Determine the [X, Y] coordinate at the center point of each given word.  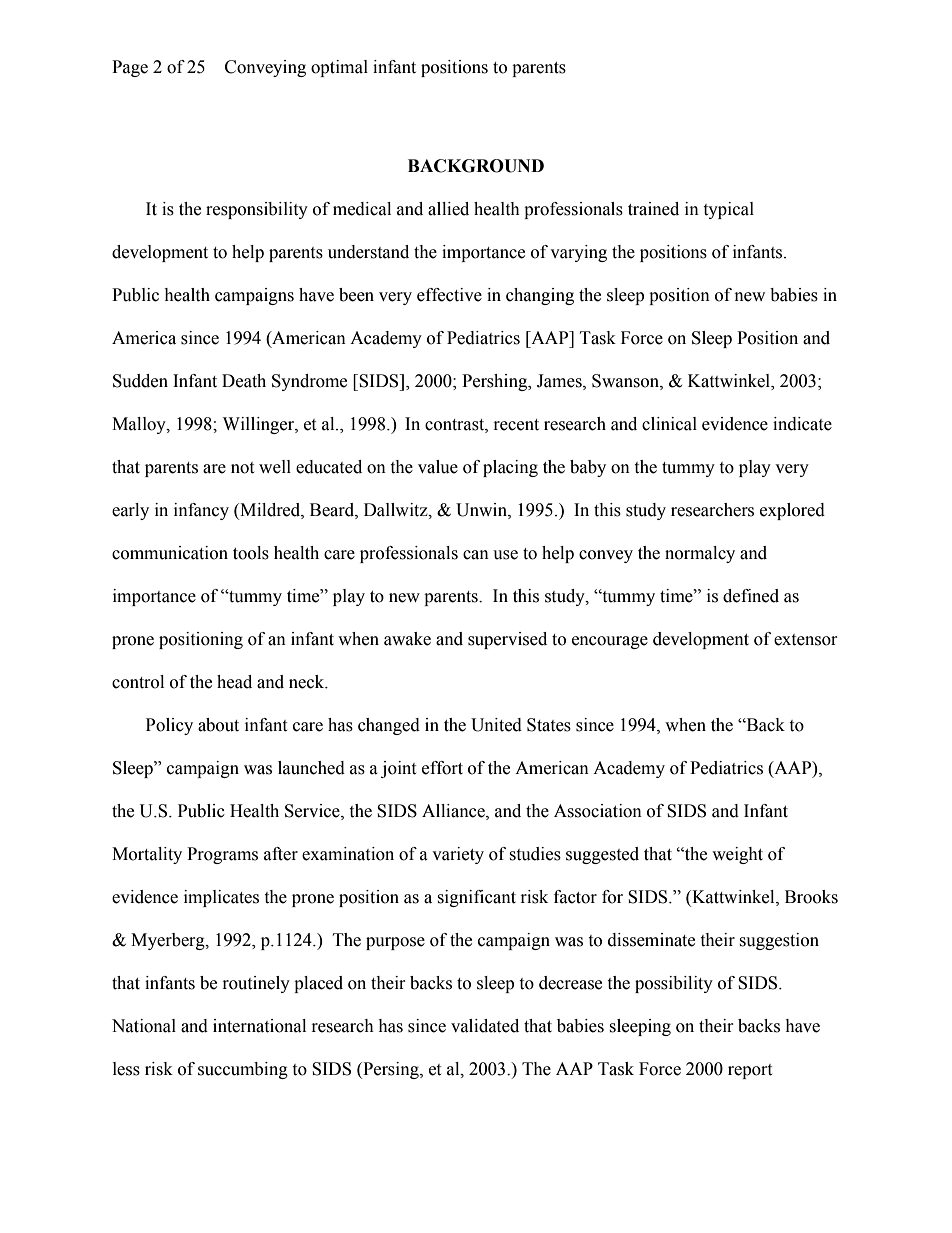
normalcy [700, 554]
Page [130, 68]
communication [170, 553]
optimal [339, 68]
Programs [222, 855]
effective [449, 295]
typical [728, 210]
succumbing [243, 1070]
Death [244, 381]
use [505, 555]
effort [442, 768]
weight [737, 855]
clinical [669, 424]
